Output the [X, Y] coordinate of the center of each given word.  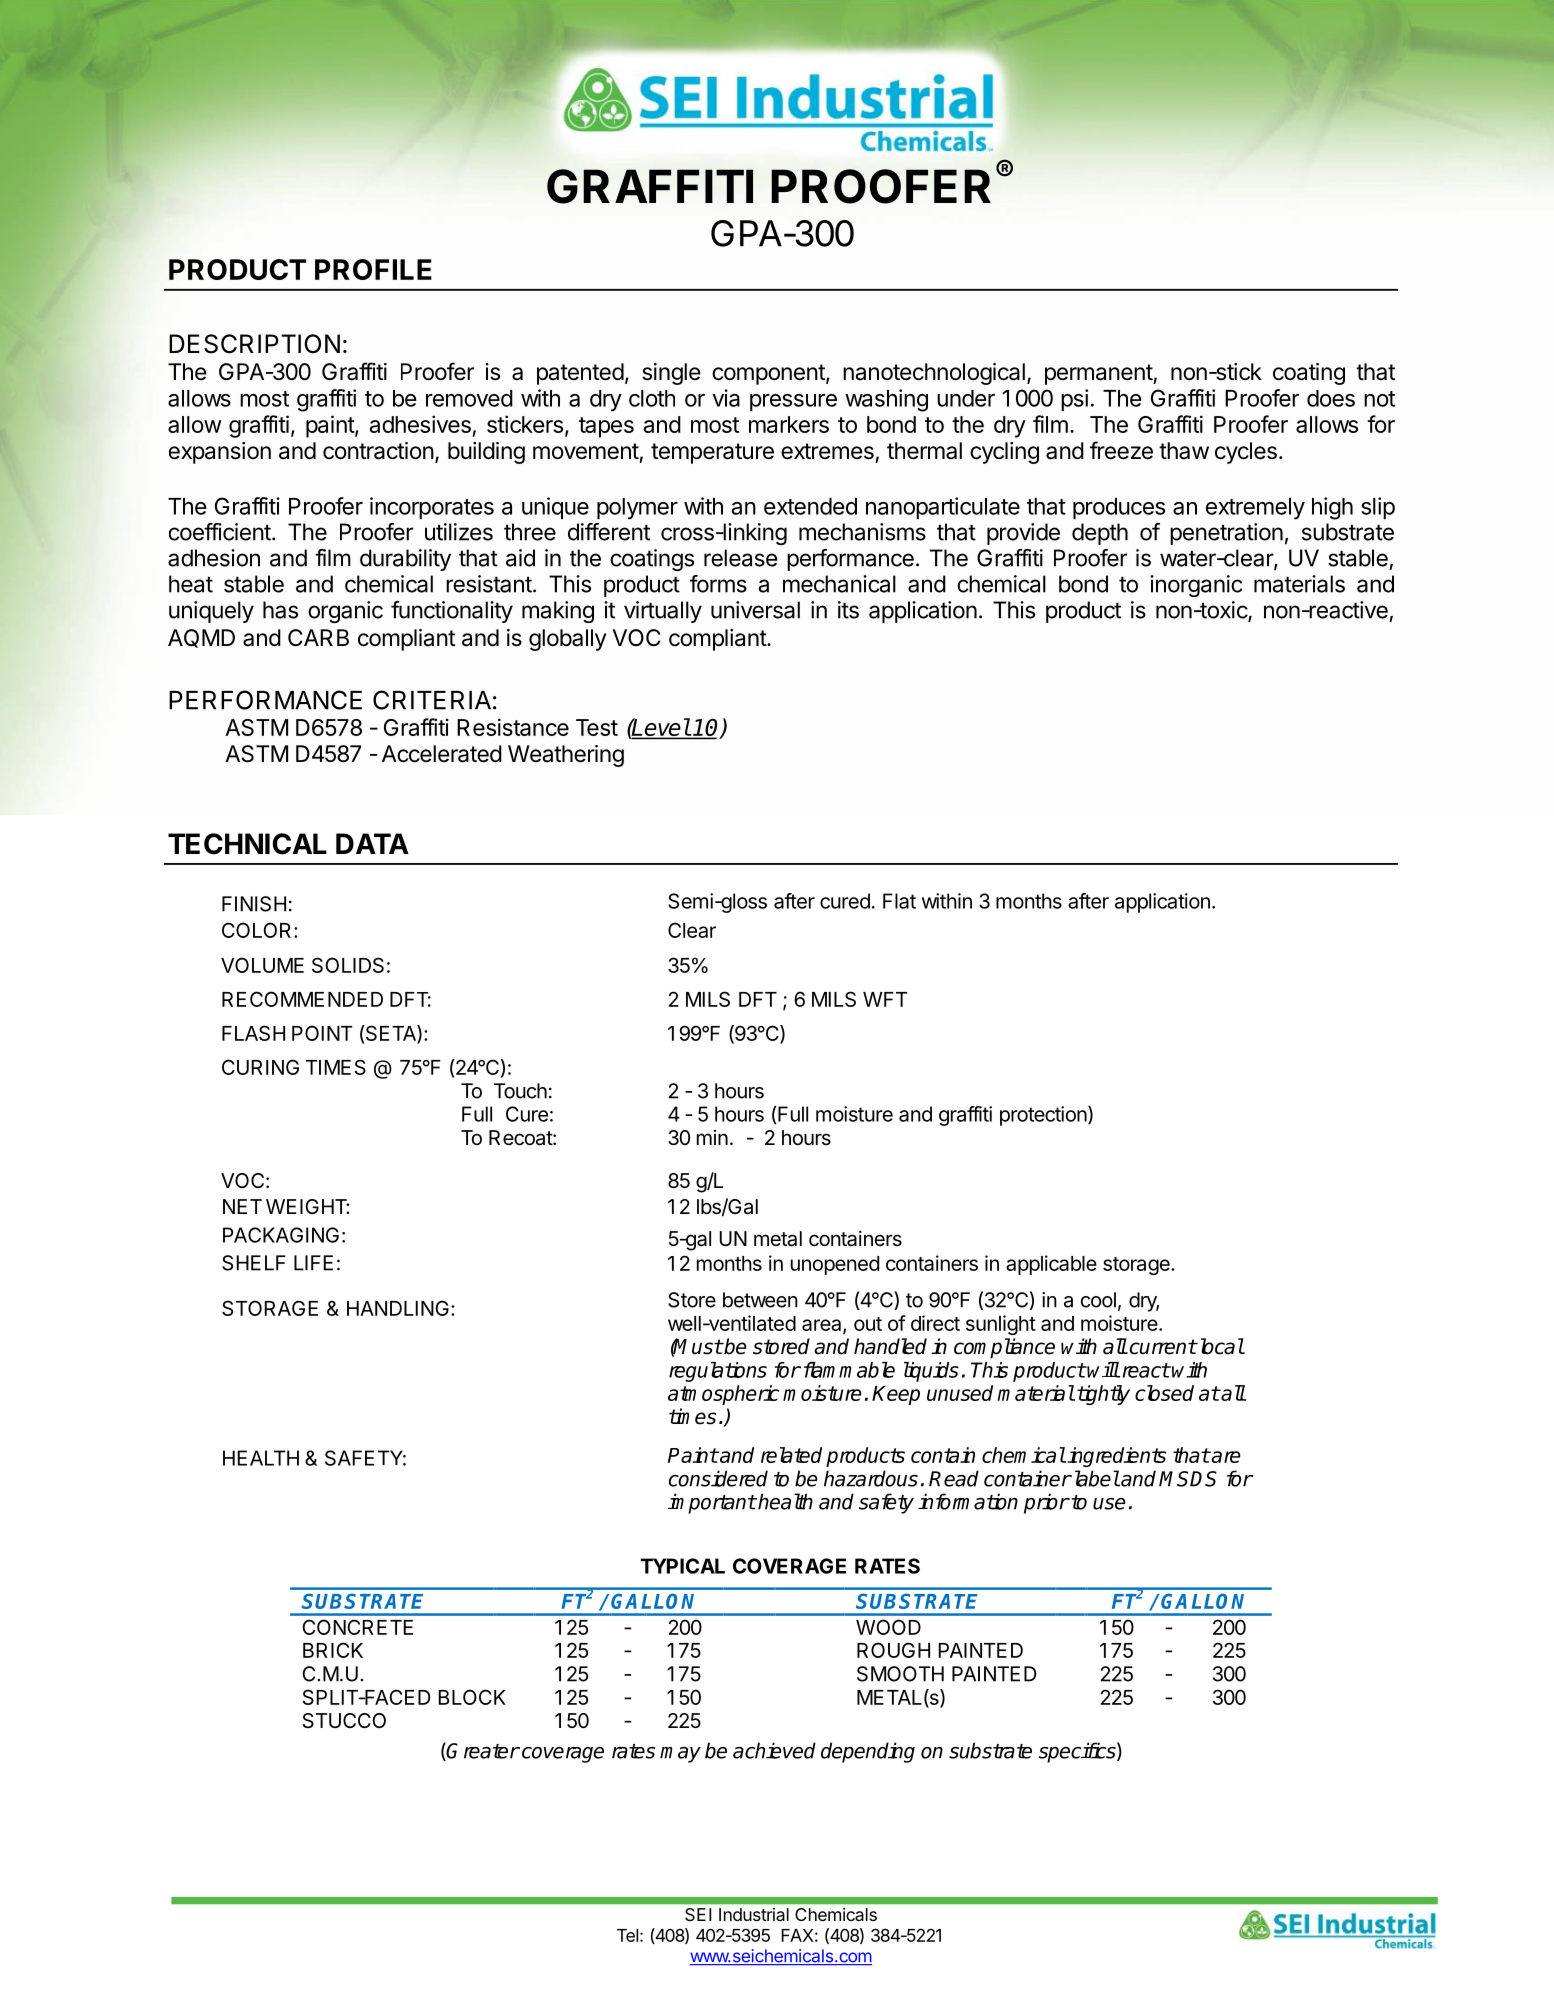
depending [868, 1752]
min [712, 1137]
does [1331, 398]
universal [755, 610]
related [791, 1455]
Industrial [754, 1914]
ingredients [1116, 1457]
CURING [260, 1067]
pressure [793, 402]
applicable [1051, 1265]
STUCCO [344, 1721]
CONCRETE [357, 1627]
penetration [1226, 534]
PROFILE [373, 269]
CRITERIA [432, 700]
